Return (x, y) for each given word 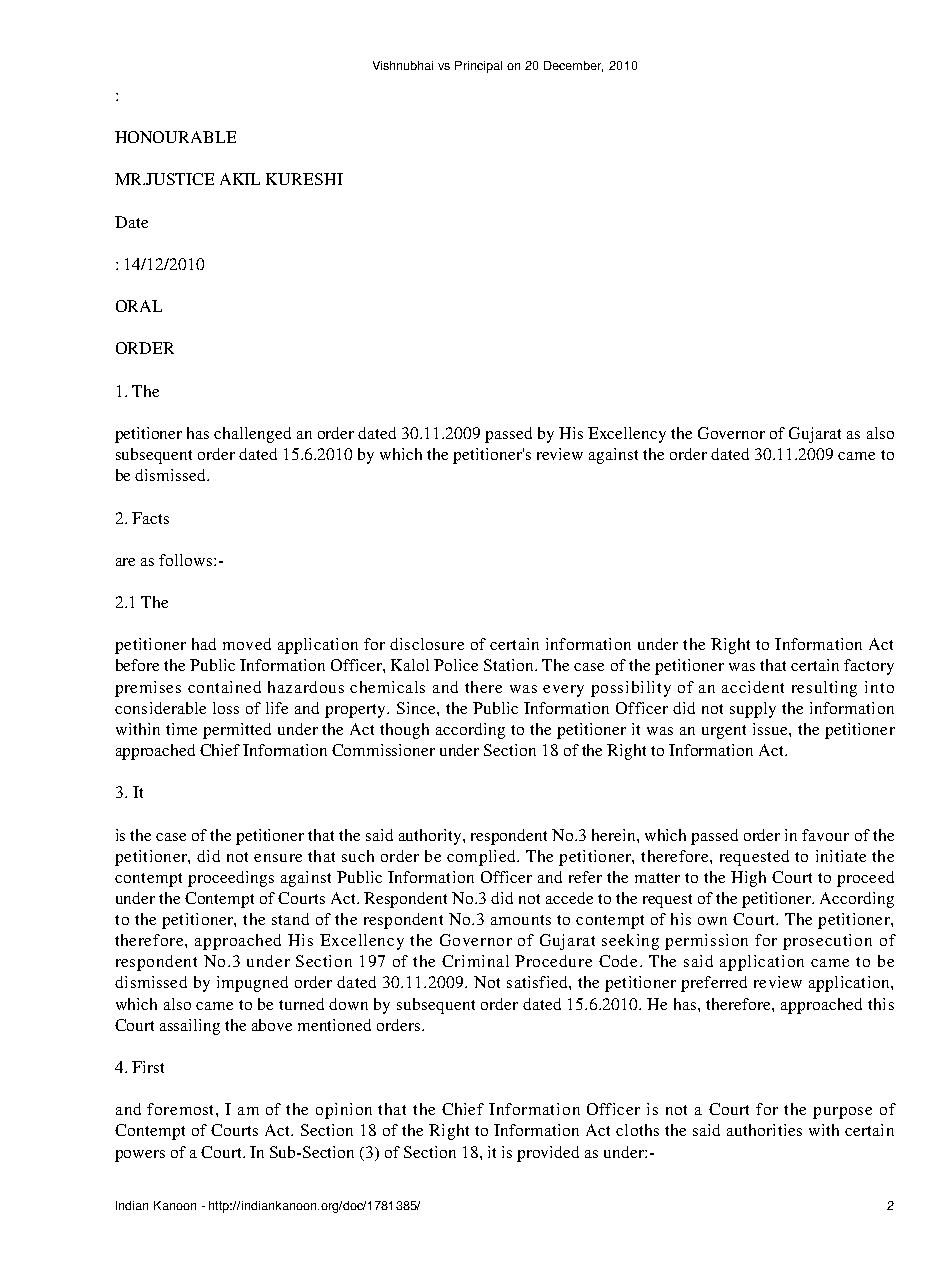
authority (431, 837)
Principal (478, 67)
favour (825, 835)
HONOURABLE (175, 137)
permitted (237, 731)
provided (548, 1154)
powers (140, 1156)
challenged (252, 435)
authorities (764, 1130)
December (573, 66)
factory (869, 667)
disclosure (427, 644)
